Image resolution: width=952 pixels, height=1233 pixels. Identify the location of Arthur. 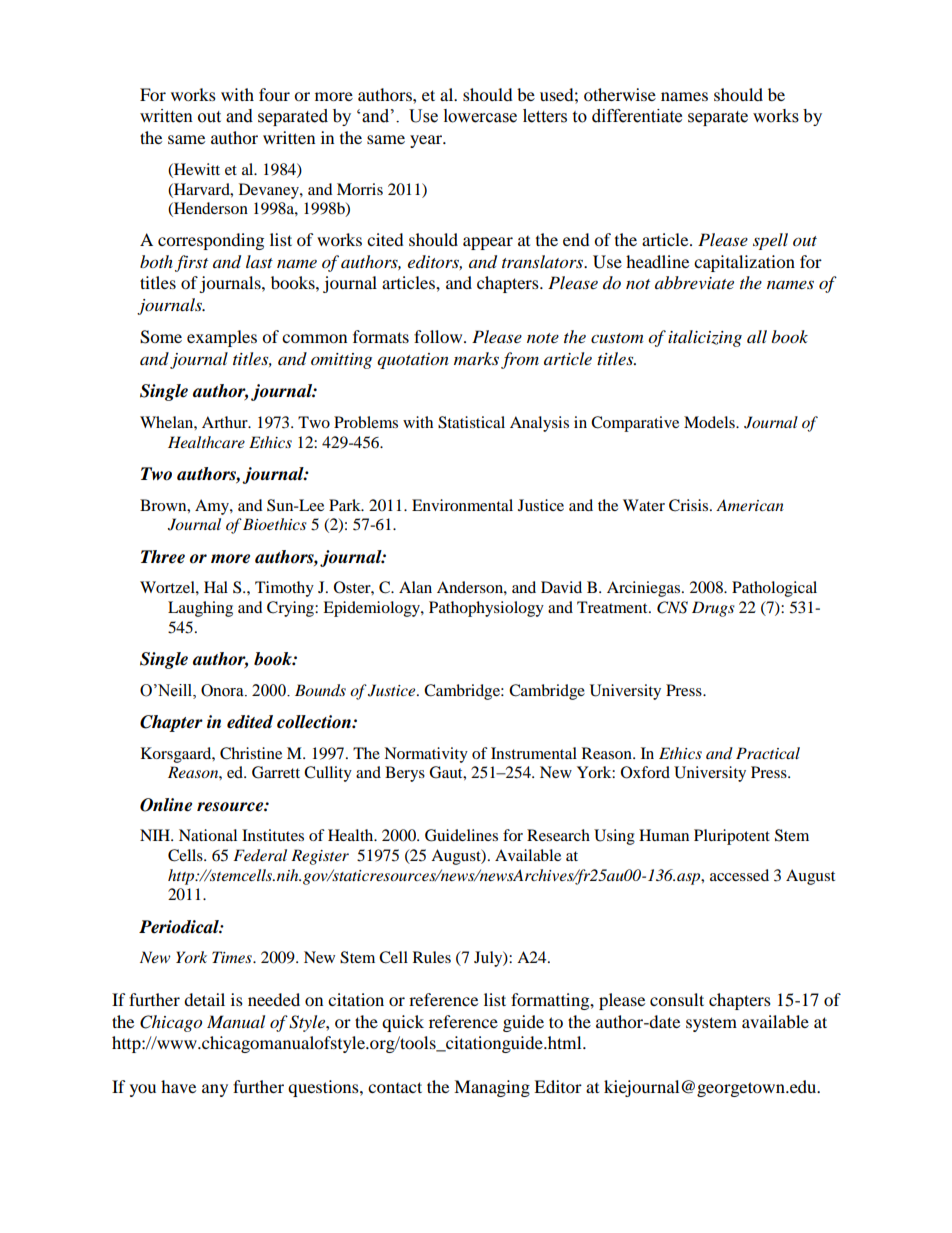
(226, 422).
